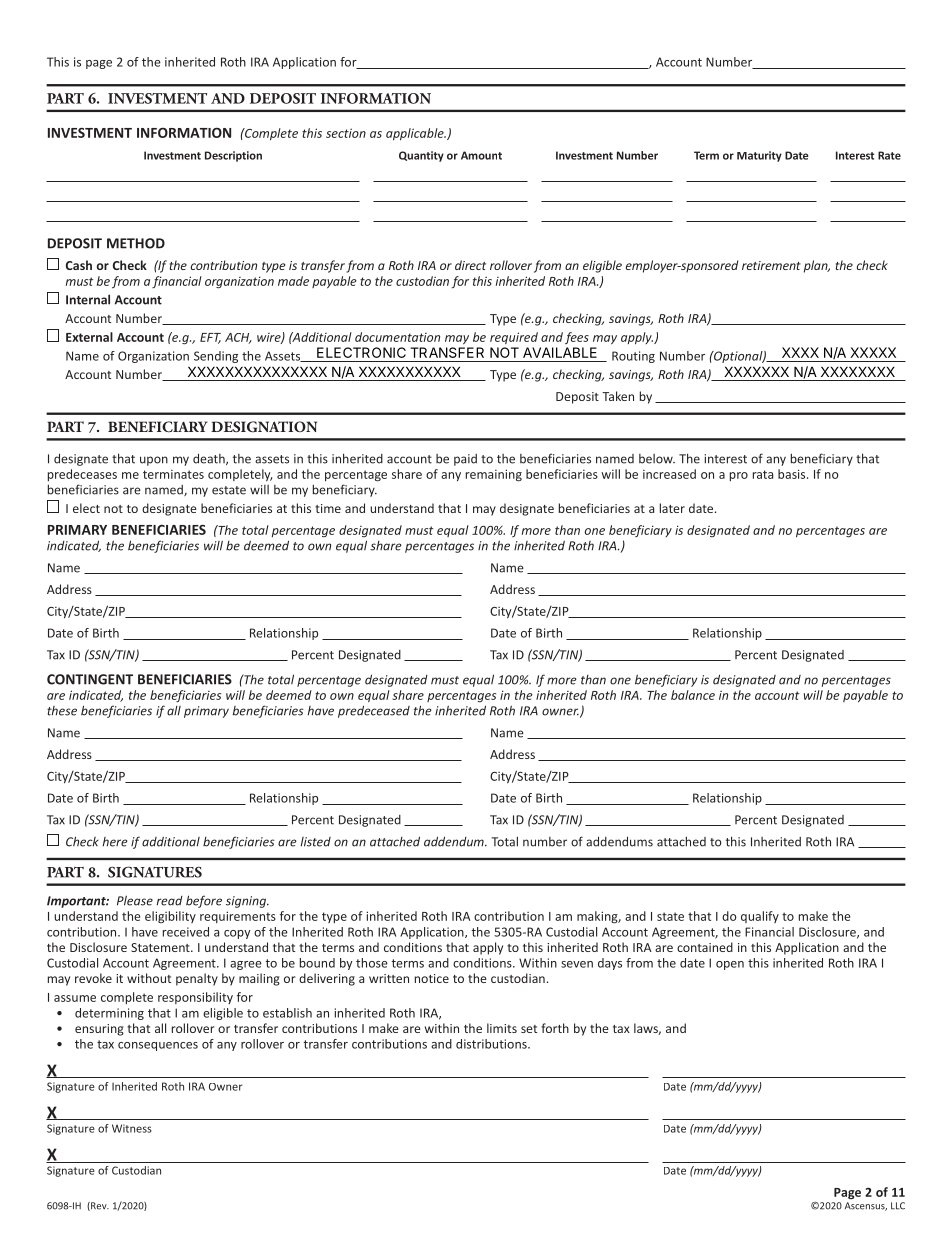  Describe the element at coordinates (170, 917) in the screenshot. I see `eligibility` at that location.
